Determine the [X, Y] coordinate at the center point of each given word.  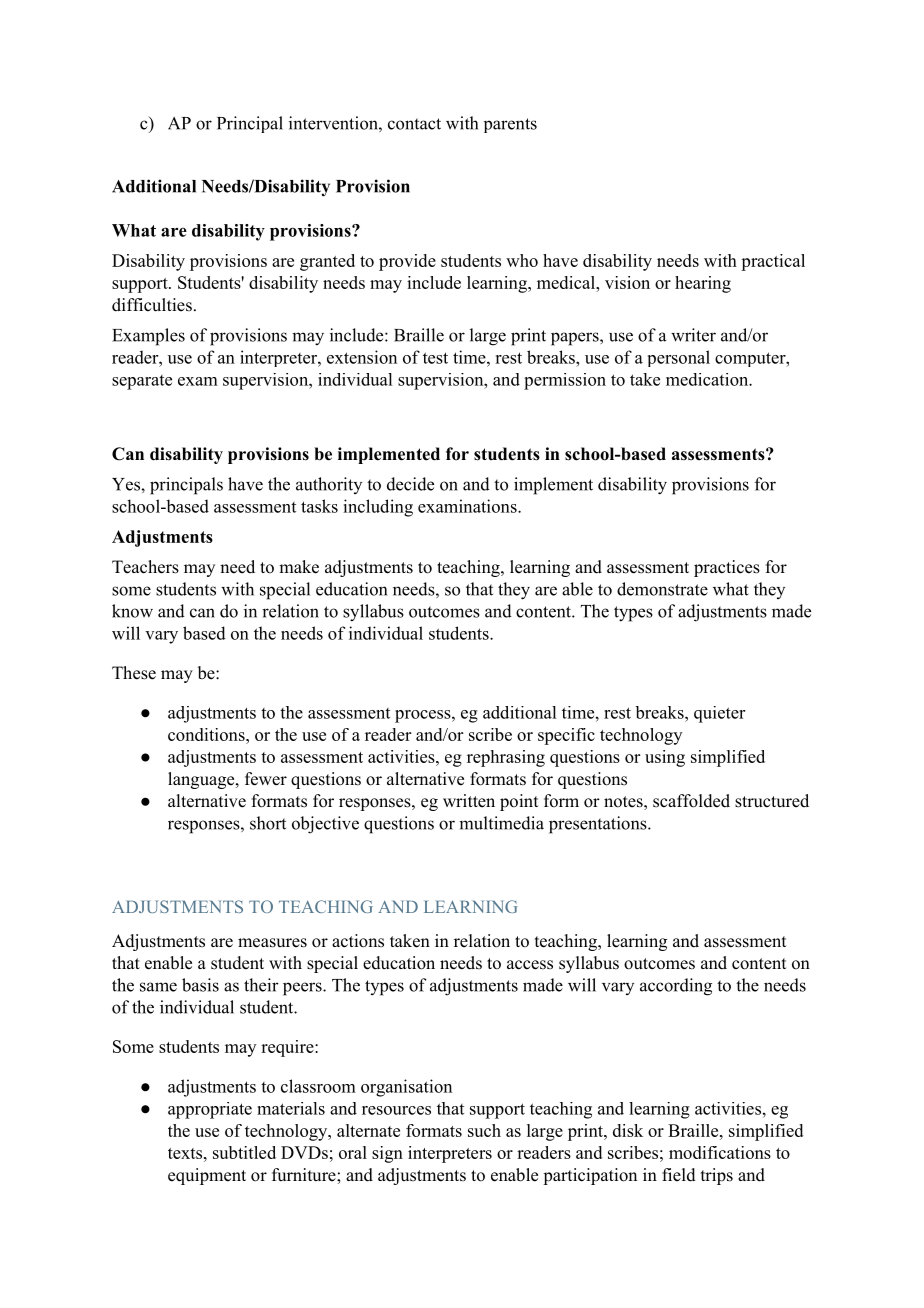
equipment [207, 1176]
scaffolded [691, 801]
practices [727, 568]
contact [414, 124]
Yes [127, 484]
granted [327, 262]
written [469, 801]
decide [410, 484]
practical [773, 262]
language [202, 780]
